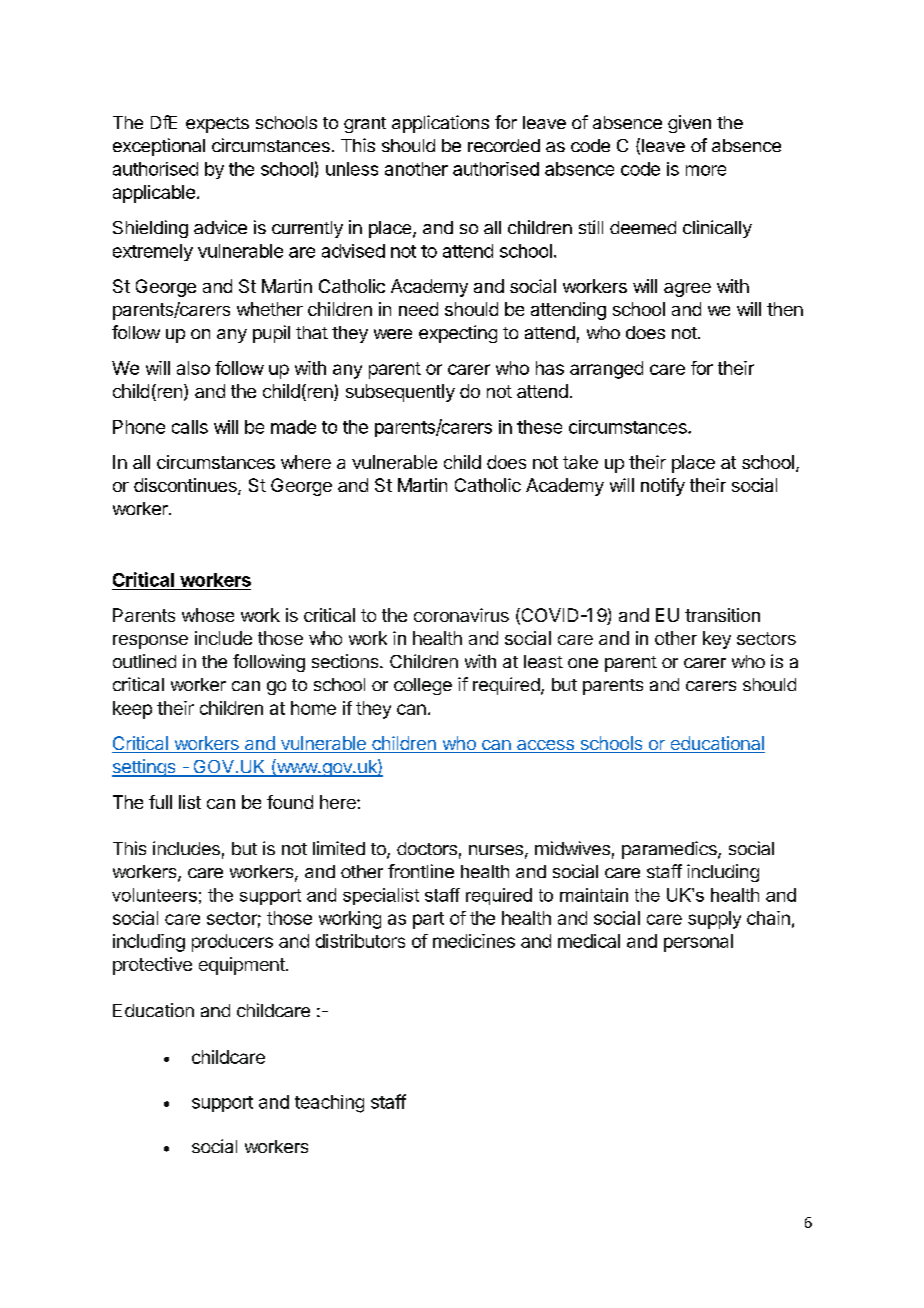 Image resolution: width=924 pixels, height=1308 pixels. Describe the element at coordinates (329, 1104) in the screenshot. I see `teaching` at that location.
